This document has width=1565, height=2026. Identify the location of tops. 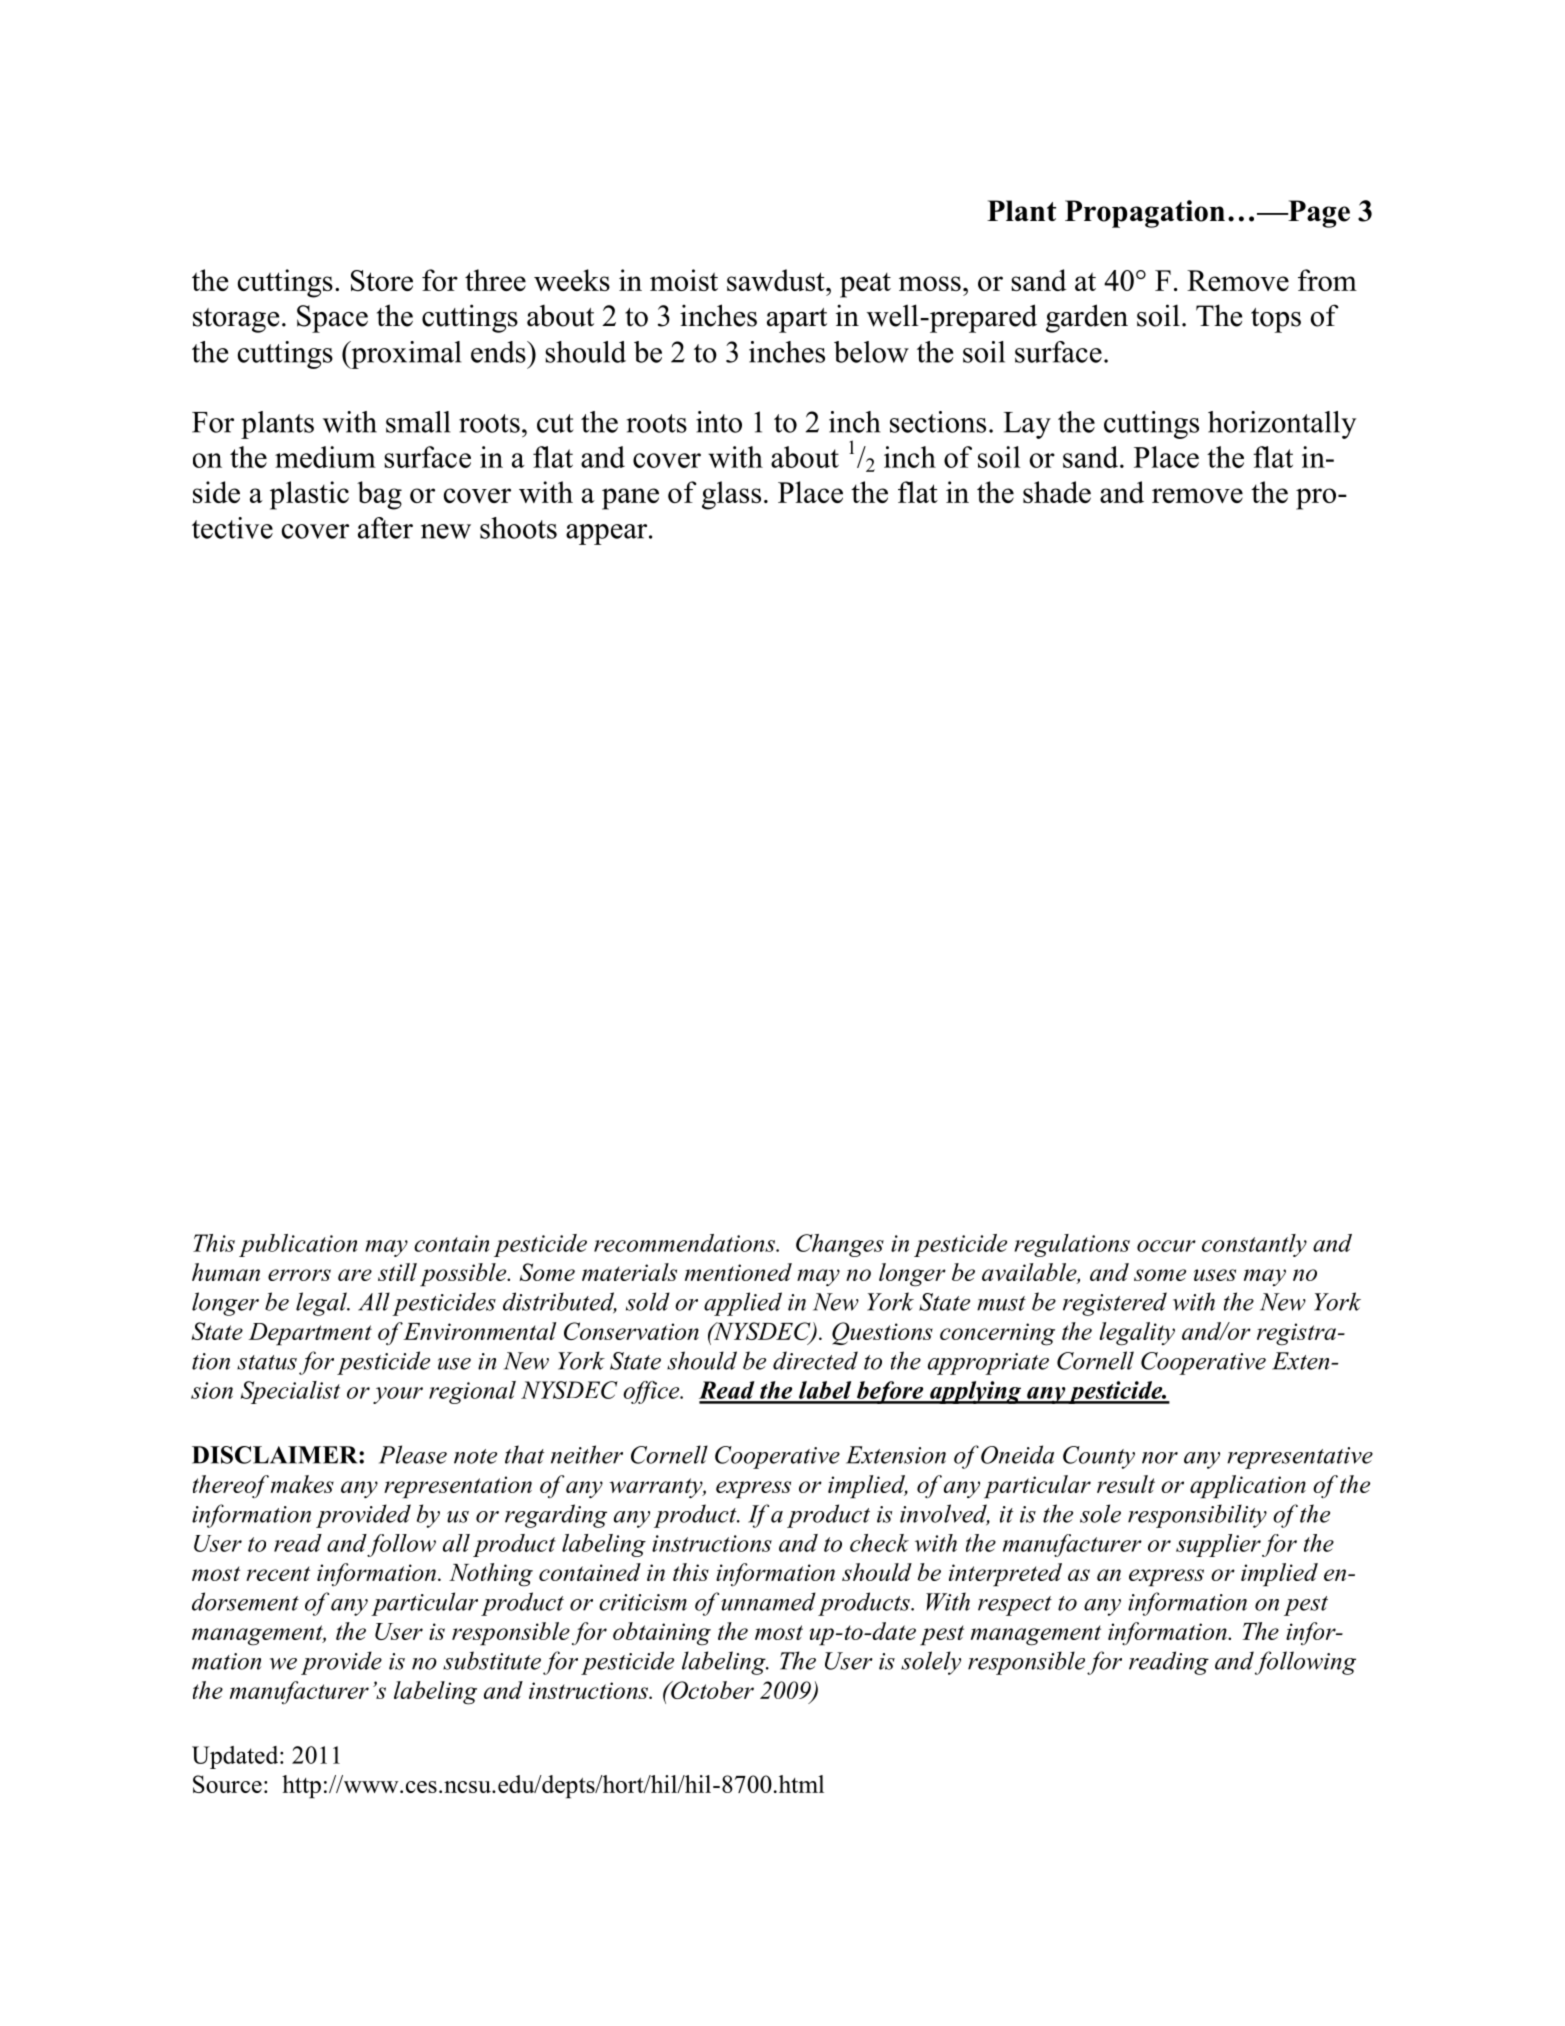
(1276, 320).
